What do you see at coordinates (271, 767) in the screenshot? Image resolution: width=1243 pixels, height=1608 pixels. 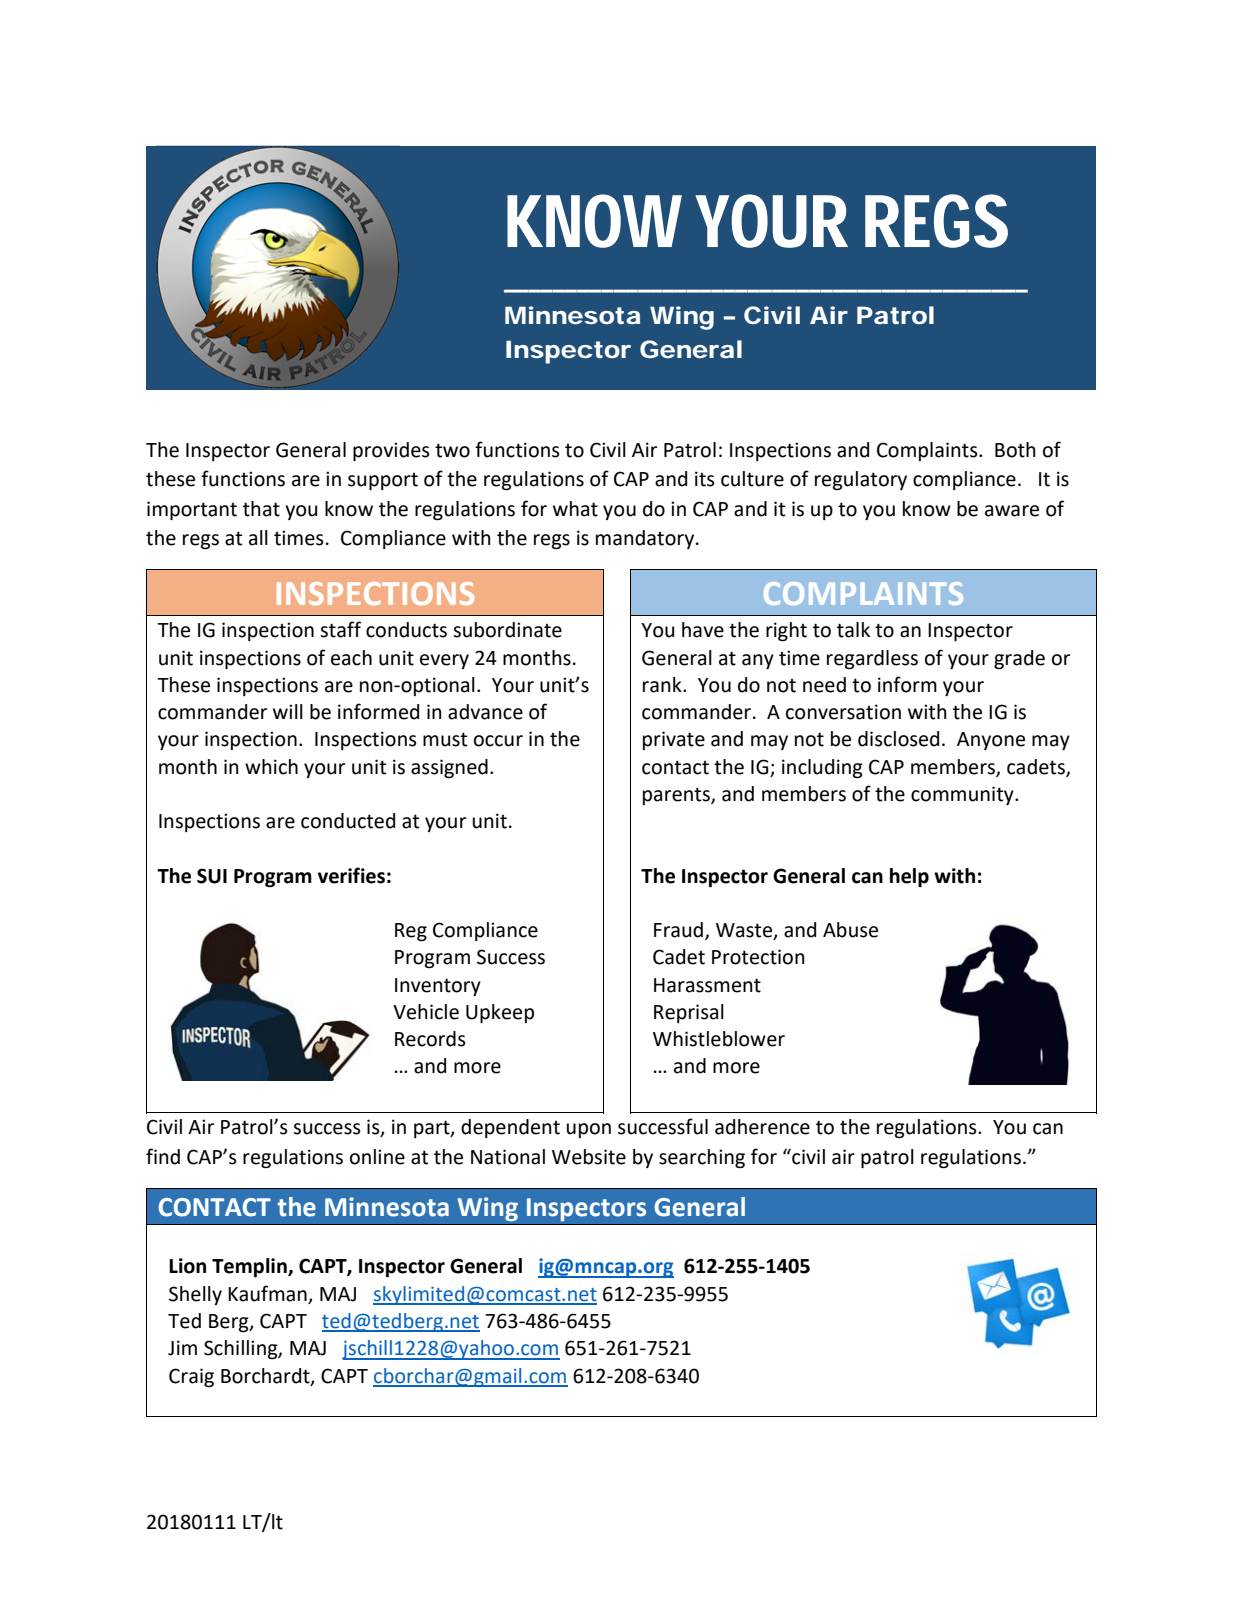 I see `which` at bounding box center [271, 767].
